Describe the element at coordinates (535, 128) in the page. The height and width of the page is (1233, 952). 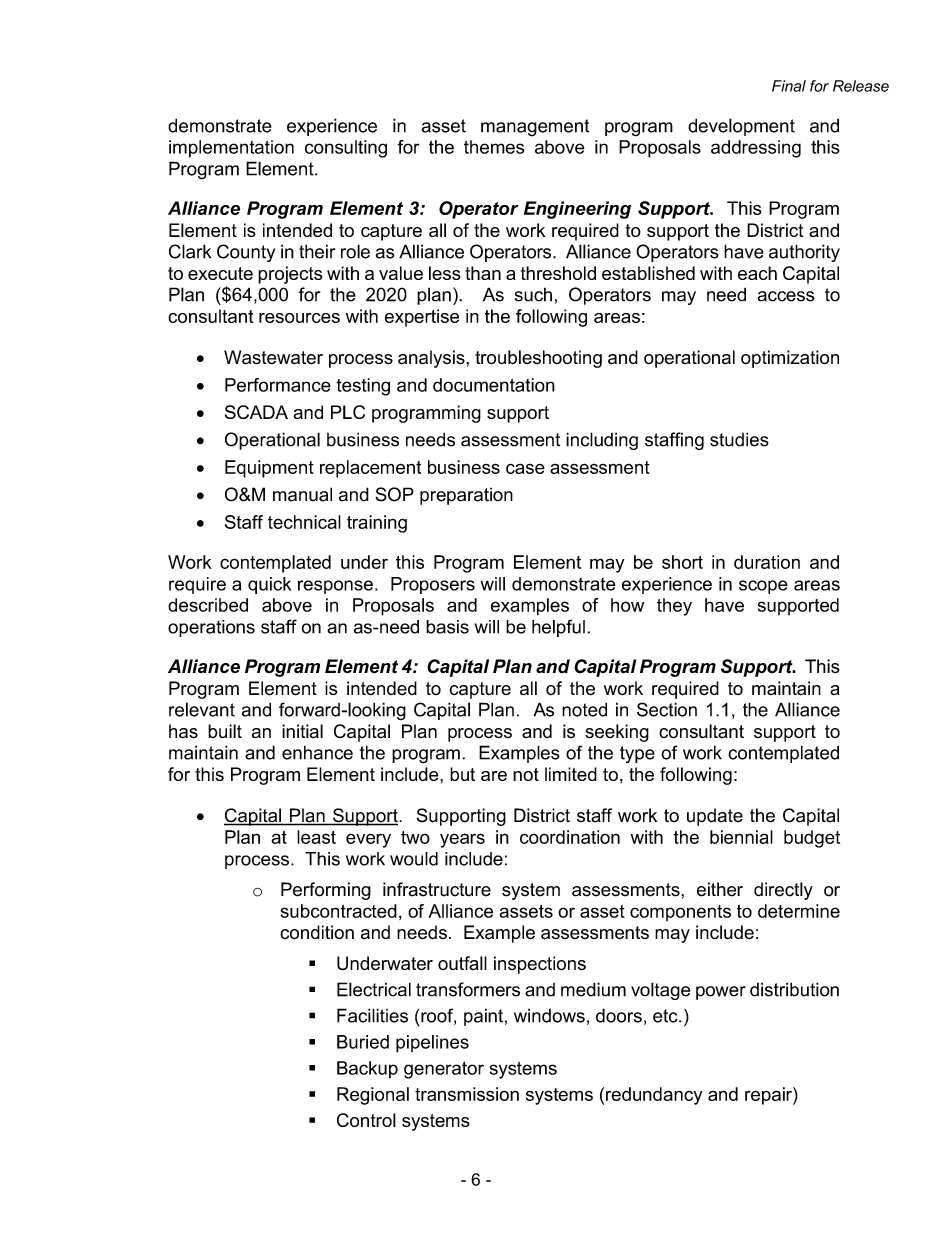
I see `management` at that location.
